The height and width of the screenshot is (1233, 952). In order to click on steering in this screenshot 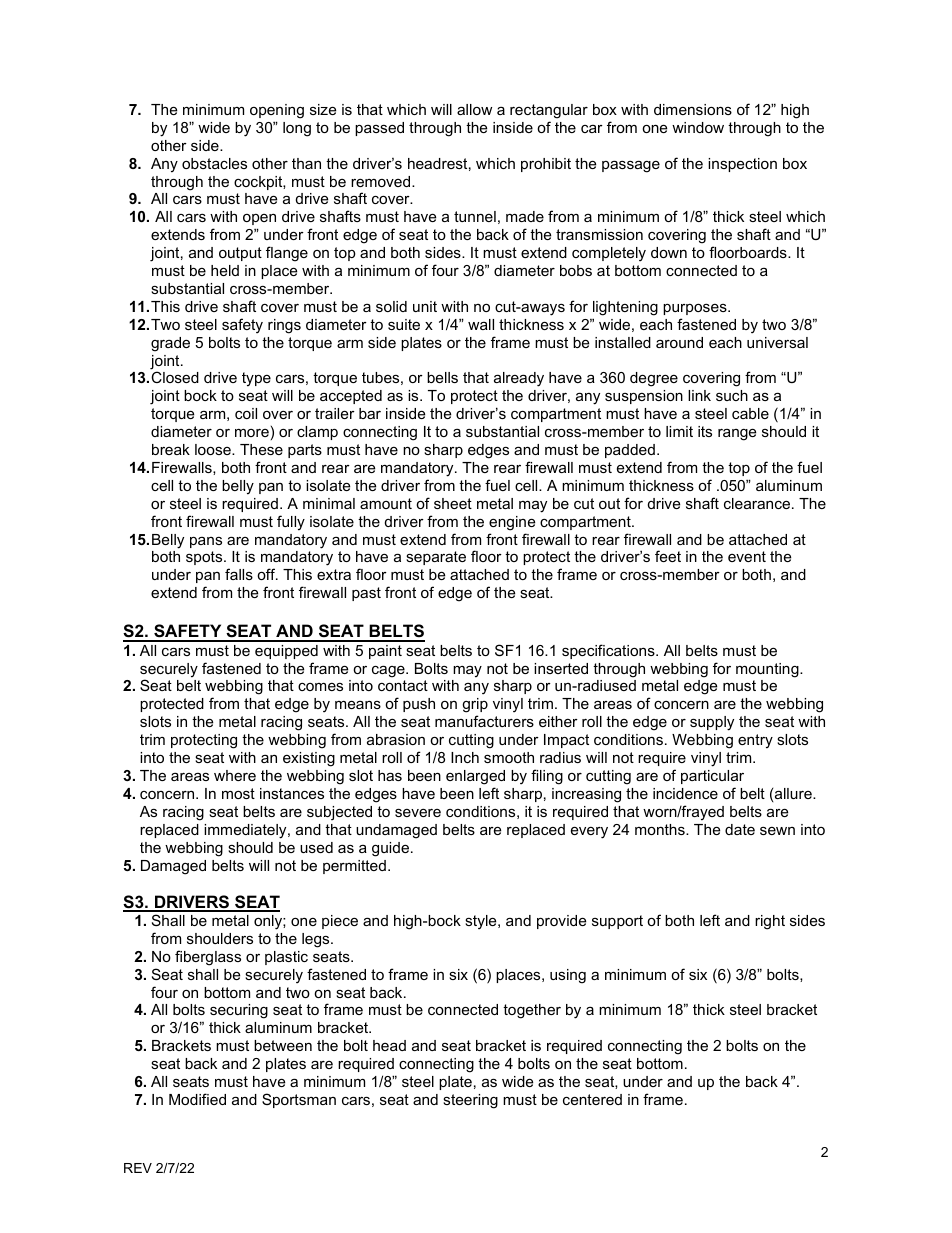, I will do `click(470, 1101)`.
